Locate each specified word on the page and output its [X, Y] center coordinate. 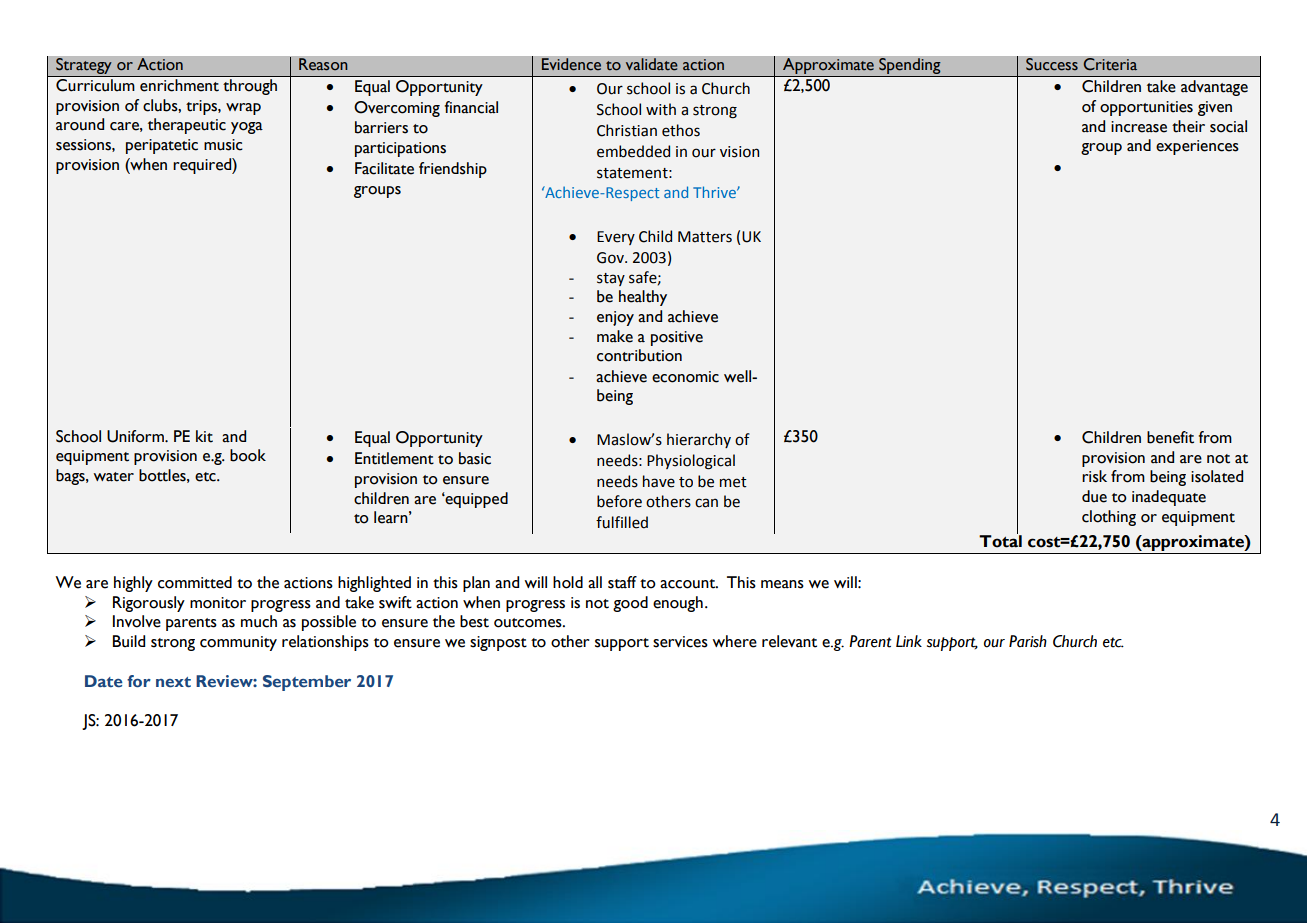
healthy [643, 298]
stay [611, 279]
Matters [705, 237]
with [661, 109]
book [248, 455]
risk [1094, 476]
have [659, 481]
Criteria [1110, 64]
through [250, 87]
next [173, 682]
